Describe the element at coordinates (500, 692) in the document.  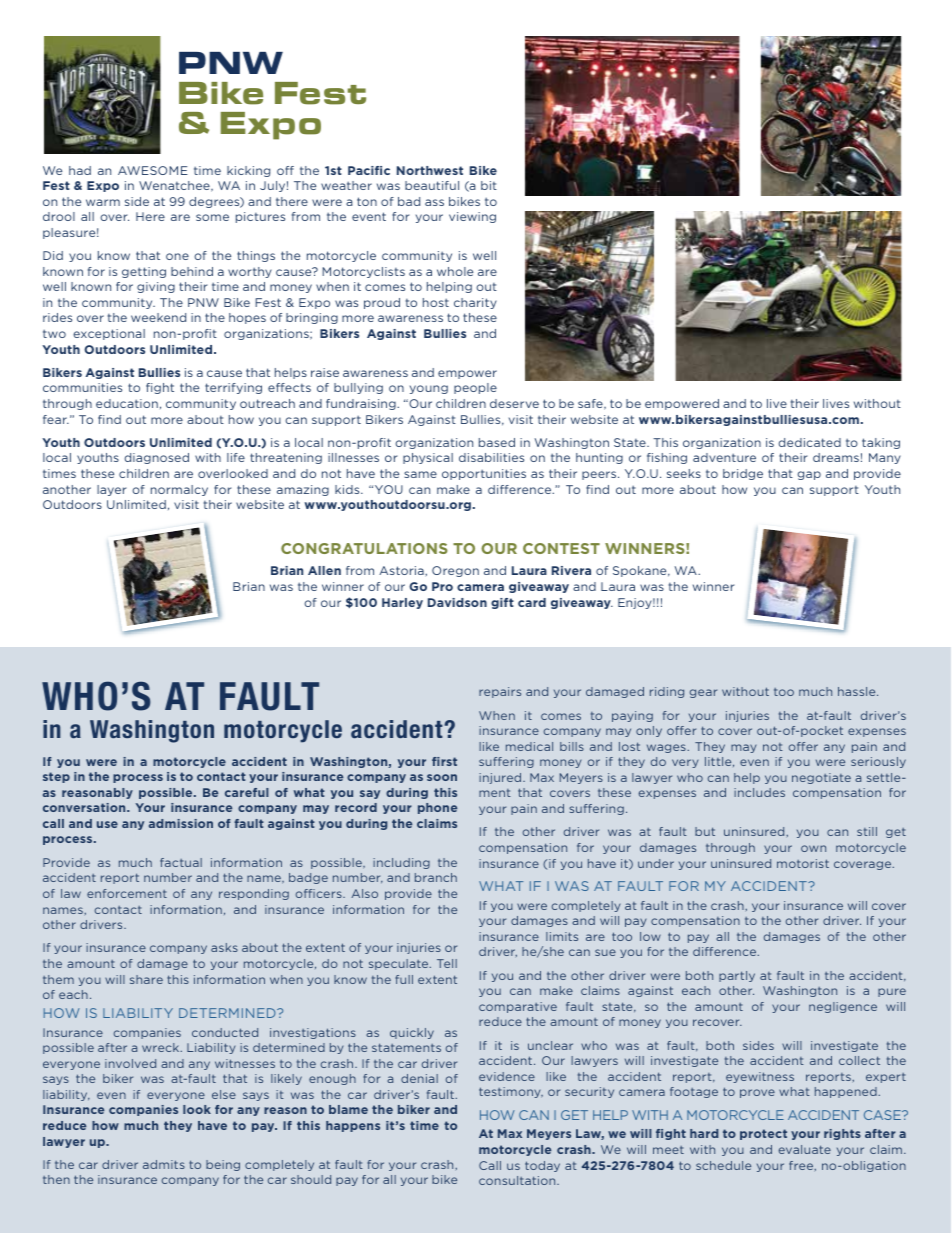
I see `repairs` at that location.
